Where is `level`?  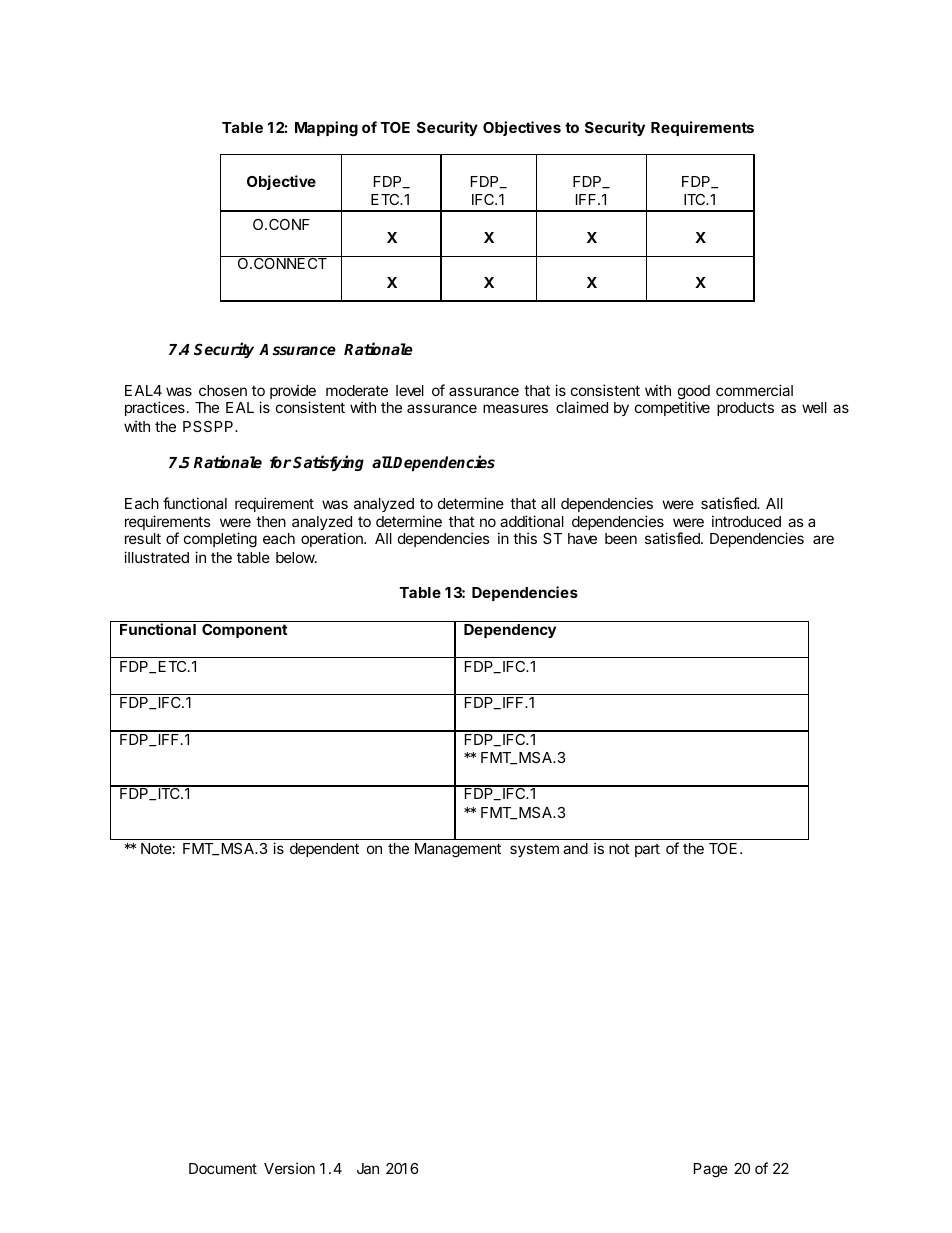
level is located at coordinates (410, 390).
